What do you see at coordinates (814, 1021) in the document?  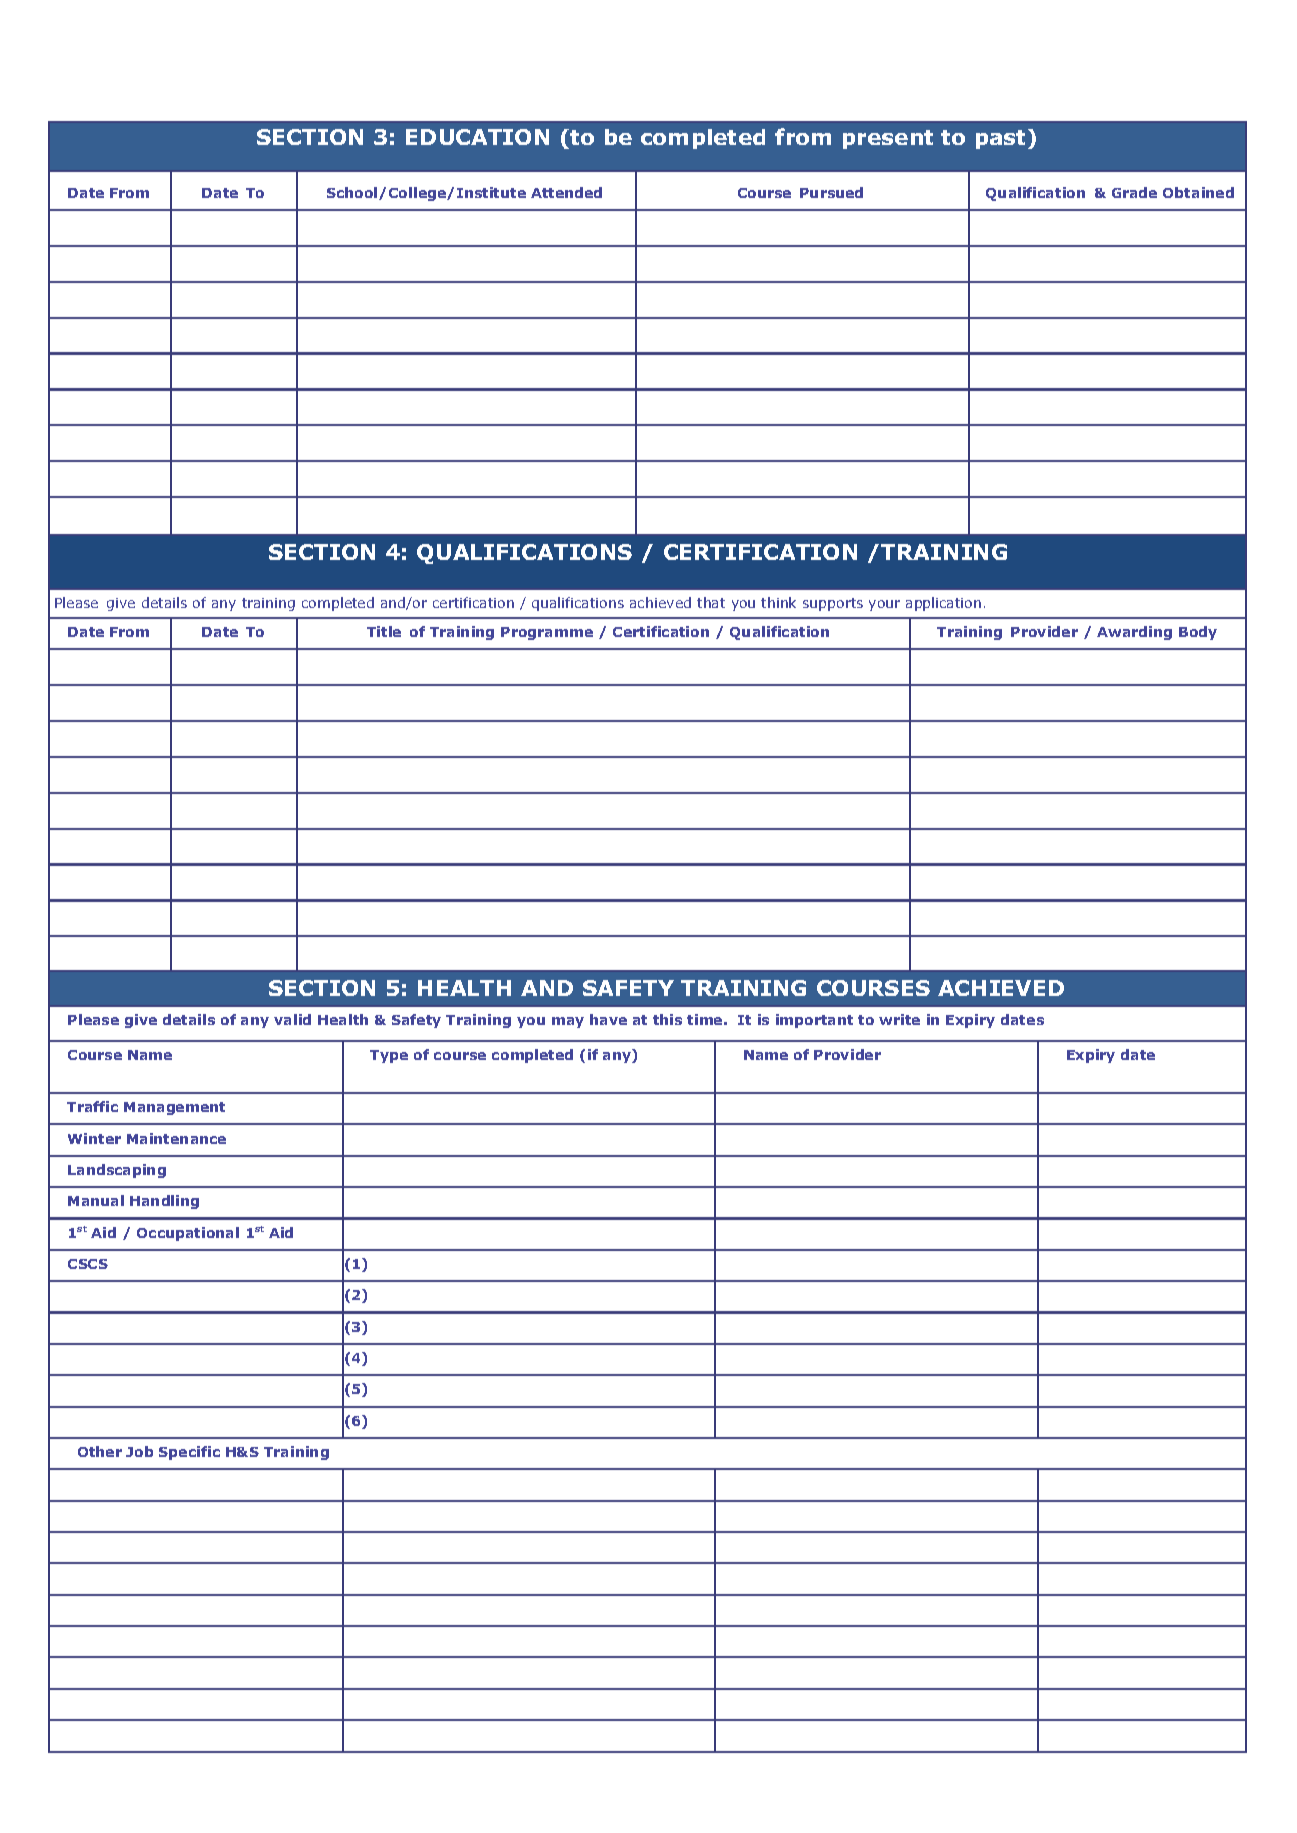 I see `important` at bounding box center [814, 1021].
